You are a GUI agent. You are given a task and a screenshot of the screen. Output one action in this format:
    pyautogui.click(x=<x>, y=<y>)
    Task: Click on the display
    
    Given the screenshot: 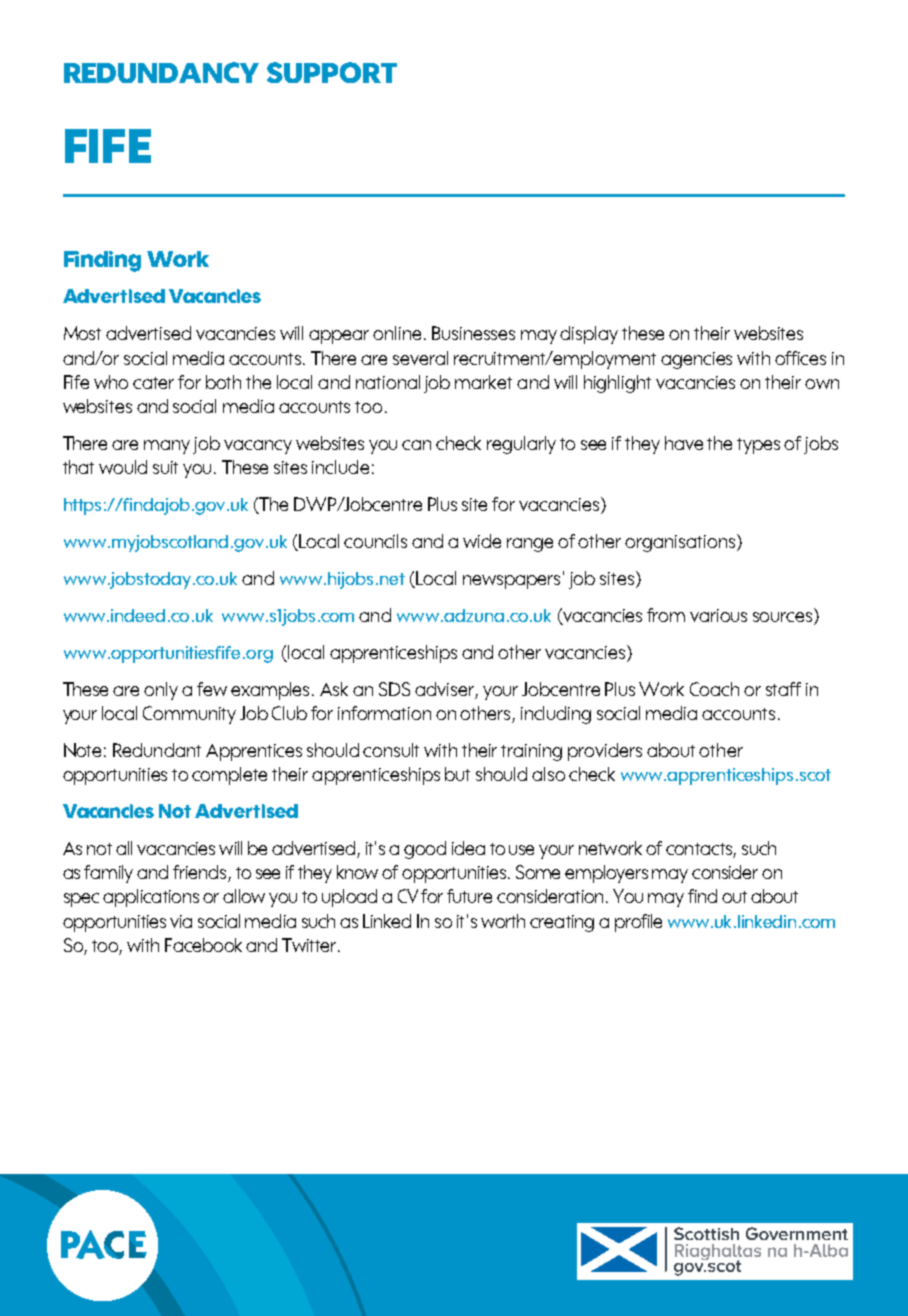 What is the action you would take?
    pyautogui.click(x=589, y=335)
